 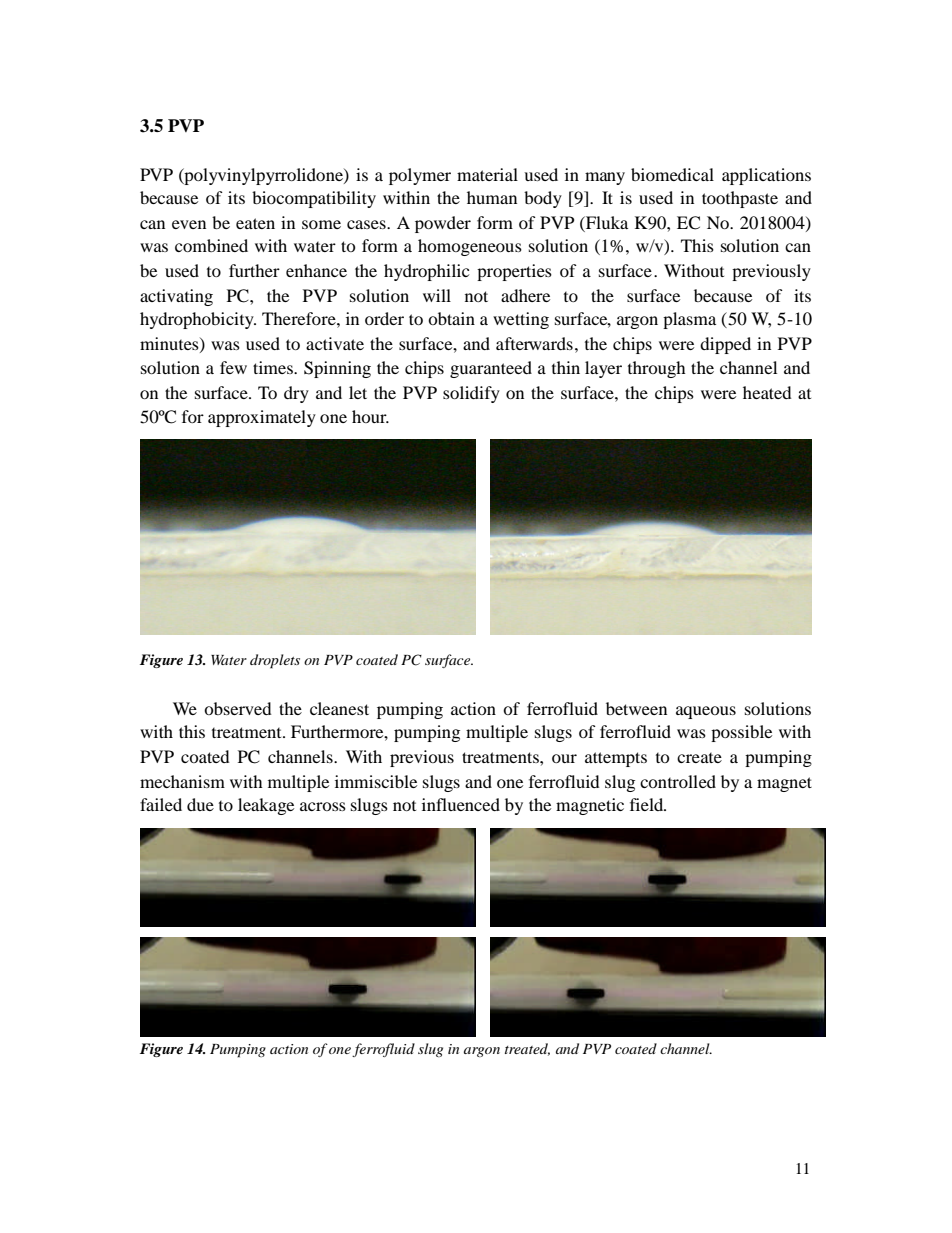 What do you see at coordinates (672, 174) in the screenshot?
I see `biomedical` at bounding box center [672, 174].
